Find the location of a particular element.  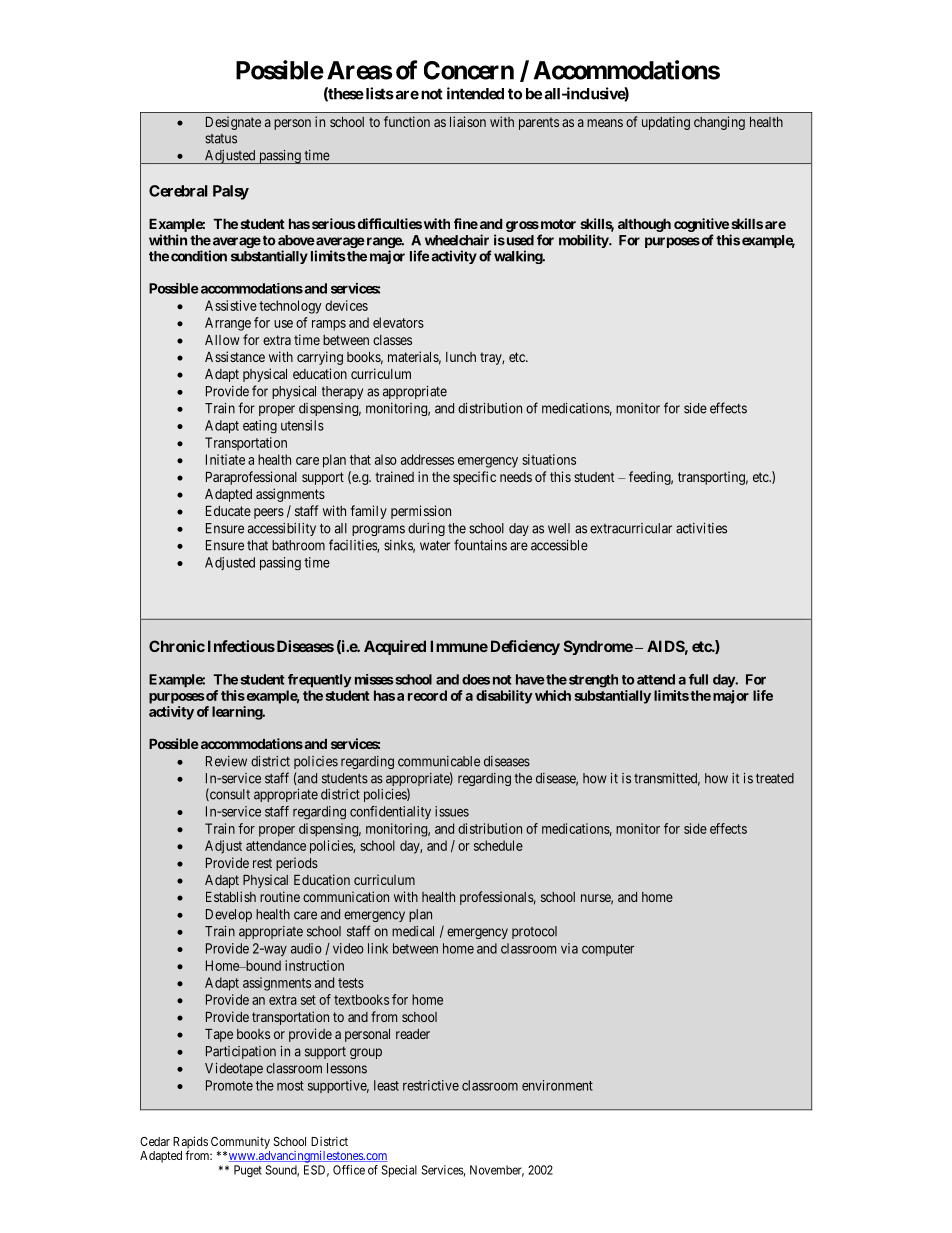

activities is located at coordinates (701, 528).
